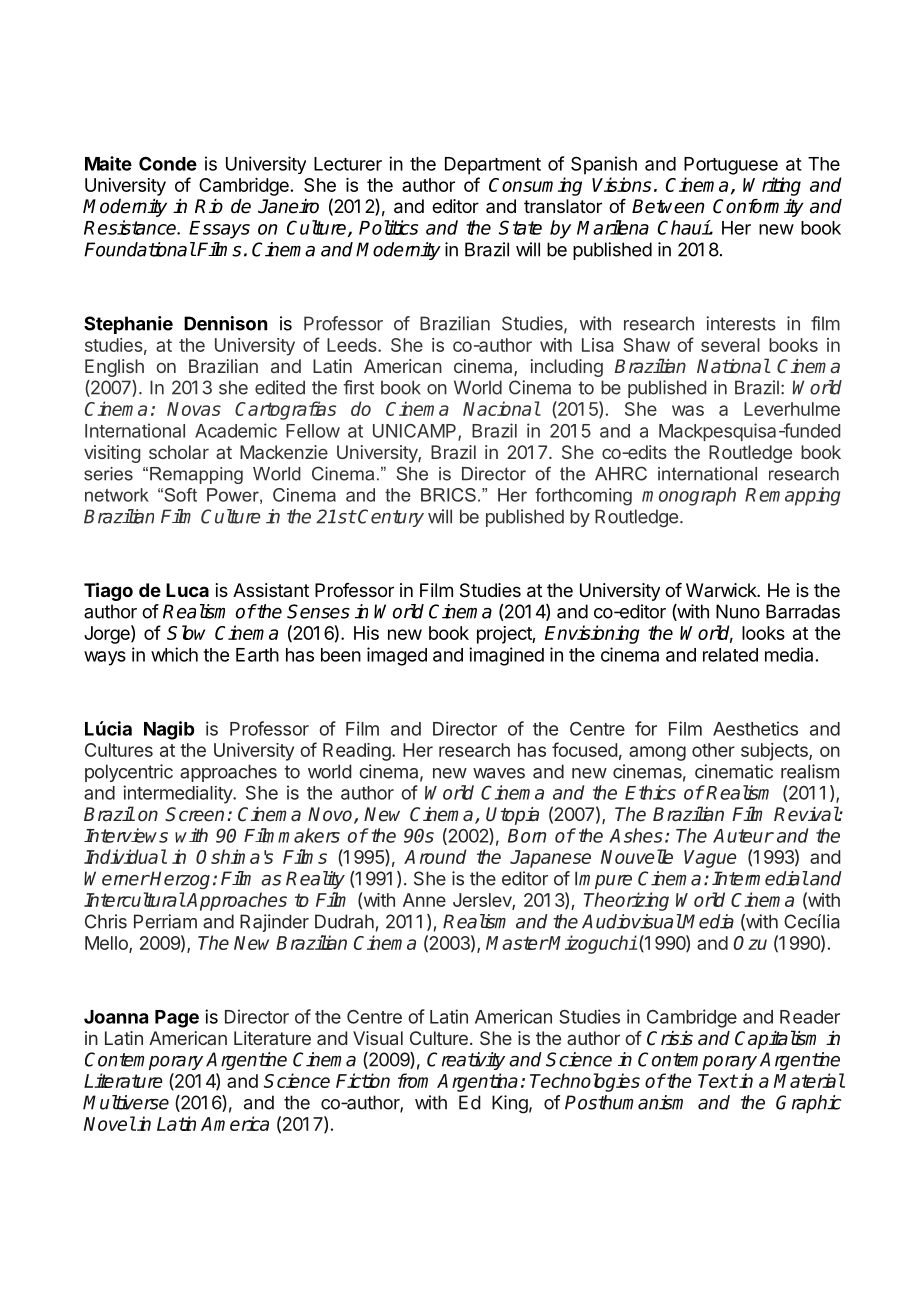 The image size is (924, 1308). Describe the element at coordinates (209, 206) in the screenshot. I see `Rio` at that location.
